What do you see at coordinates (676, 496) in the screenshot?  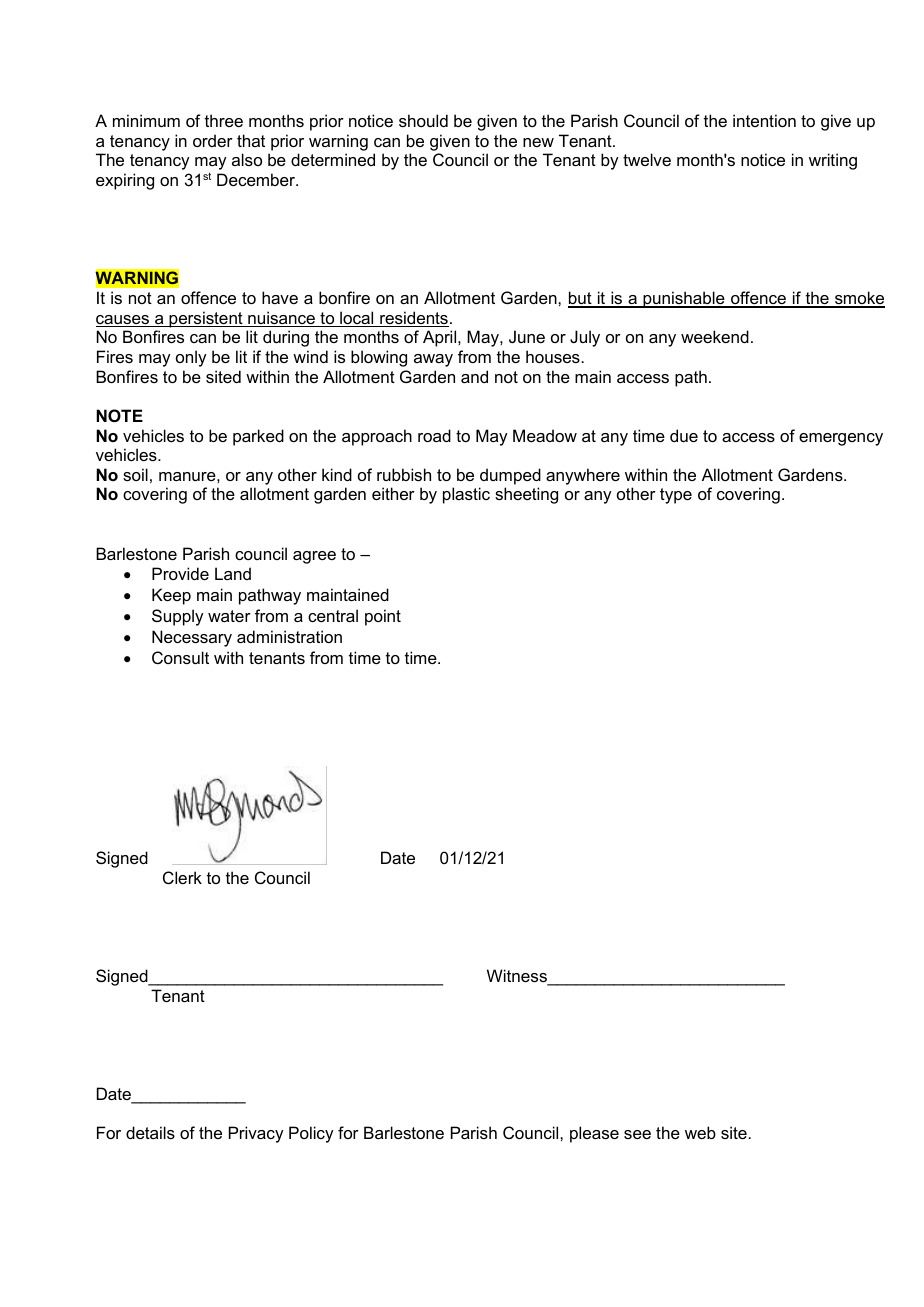 I see `type` at bounding box center [676, 496].
